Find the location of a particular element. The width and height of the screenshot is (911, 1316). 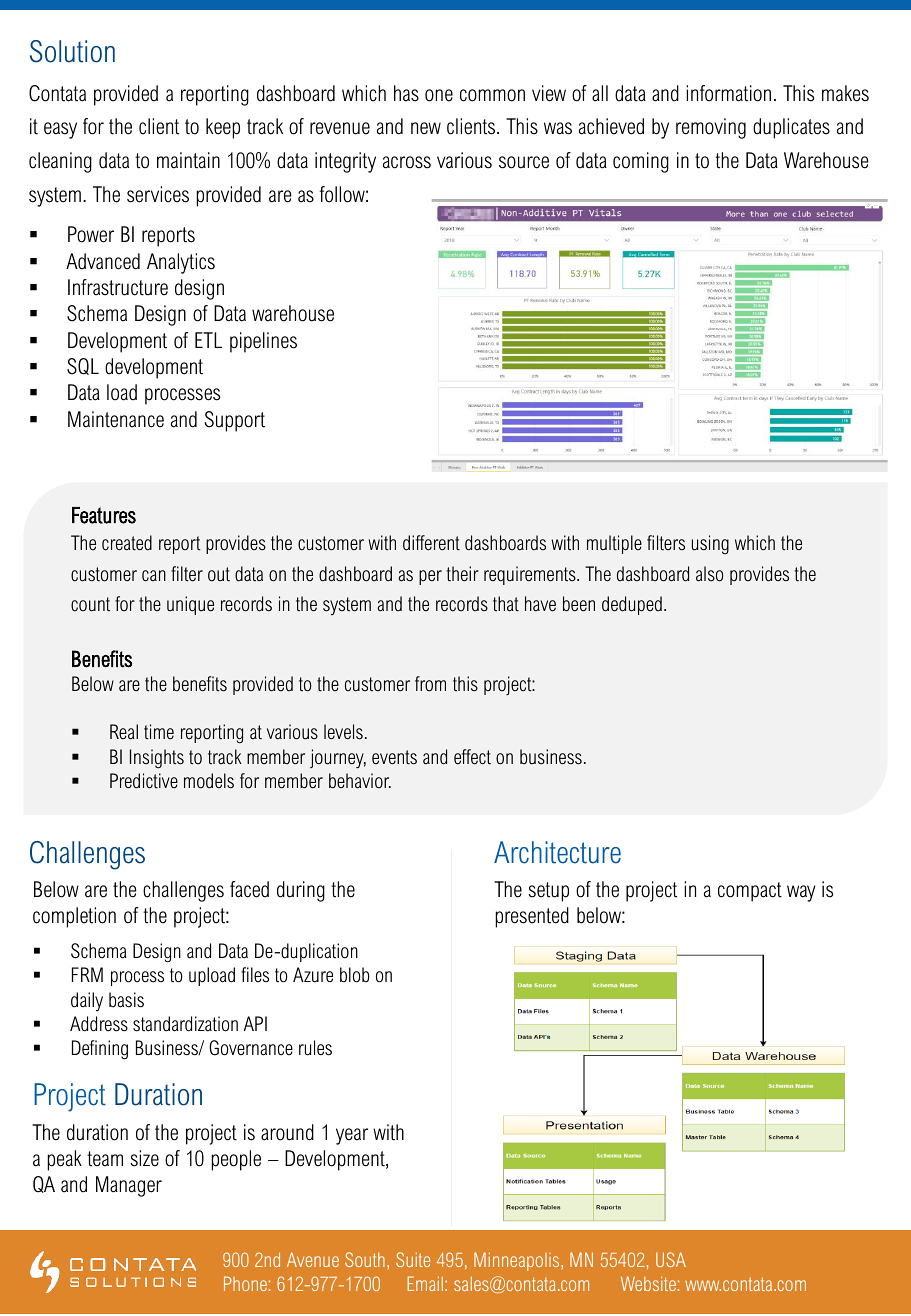

keep is located at coordinates (223, 128).
